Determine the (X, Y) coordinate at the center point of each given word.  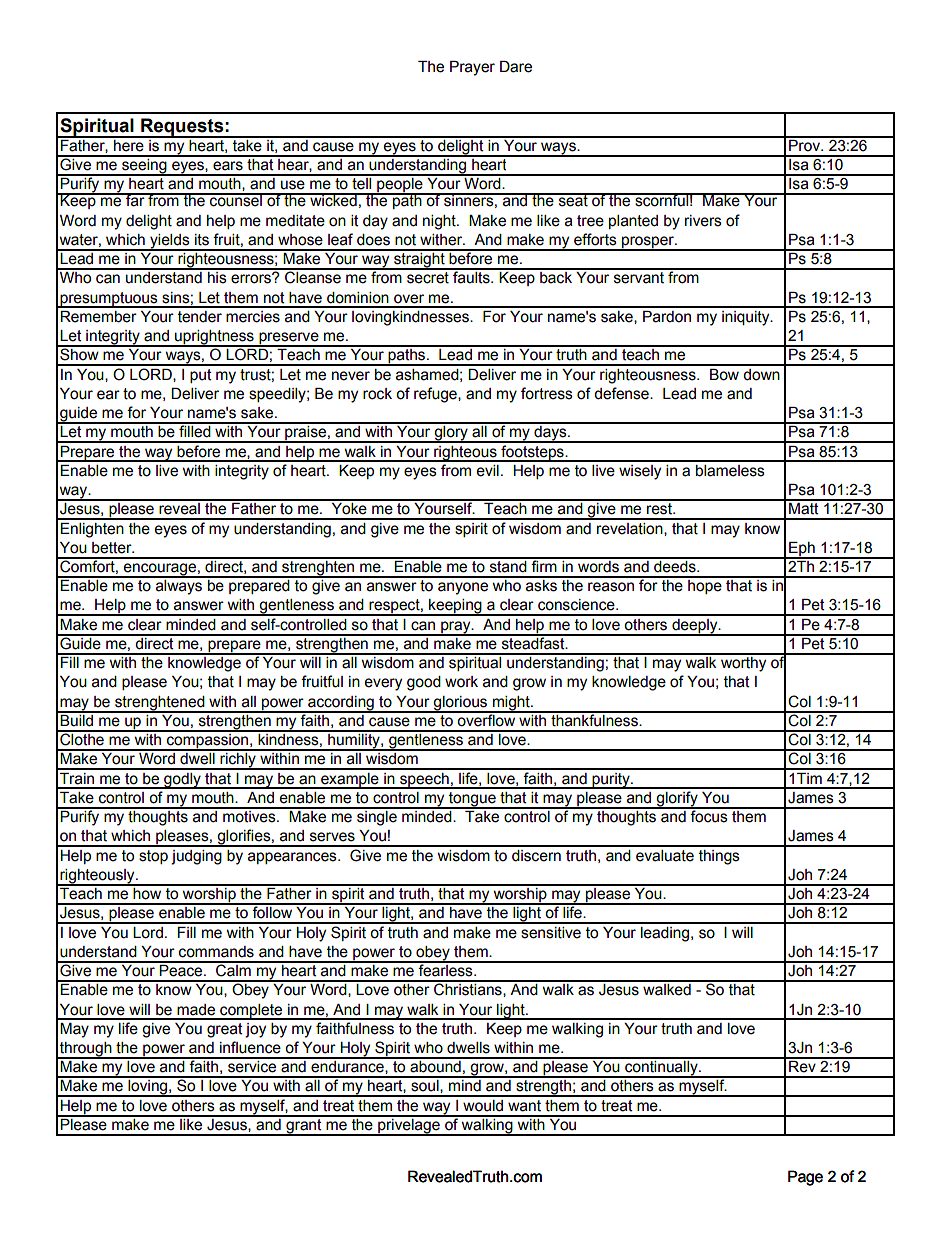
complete (251, 1012)
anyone (463, 588)
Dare (516, 67)
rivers (703, 221)
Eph (802, 550)
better (113, 548)
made (196, 1010)
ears (228, 166)
